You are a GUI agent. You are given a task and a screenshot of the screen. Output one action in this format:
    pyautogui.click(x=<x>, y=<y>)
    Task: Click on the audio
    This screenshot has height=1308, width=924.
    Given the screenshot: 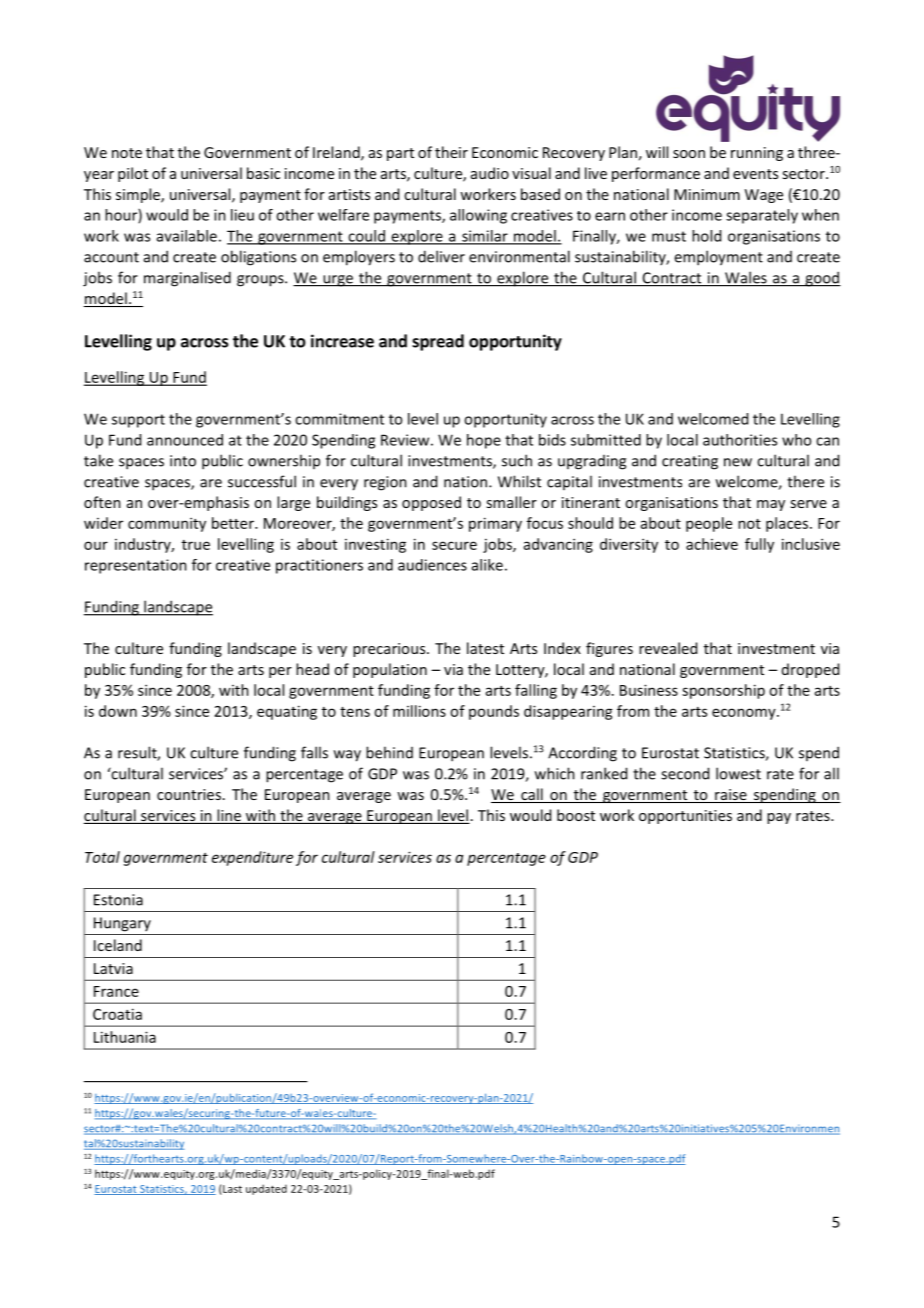 What is the action you would take?
    pyautogui.click(x=490, y=173)
